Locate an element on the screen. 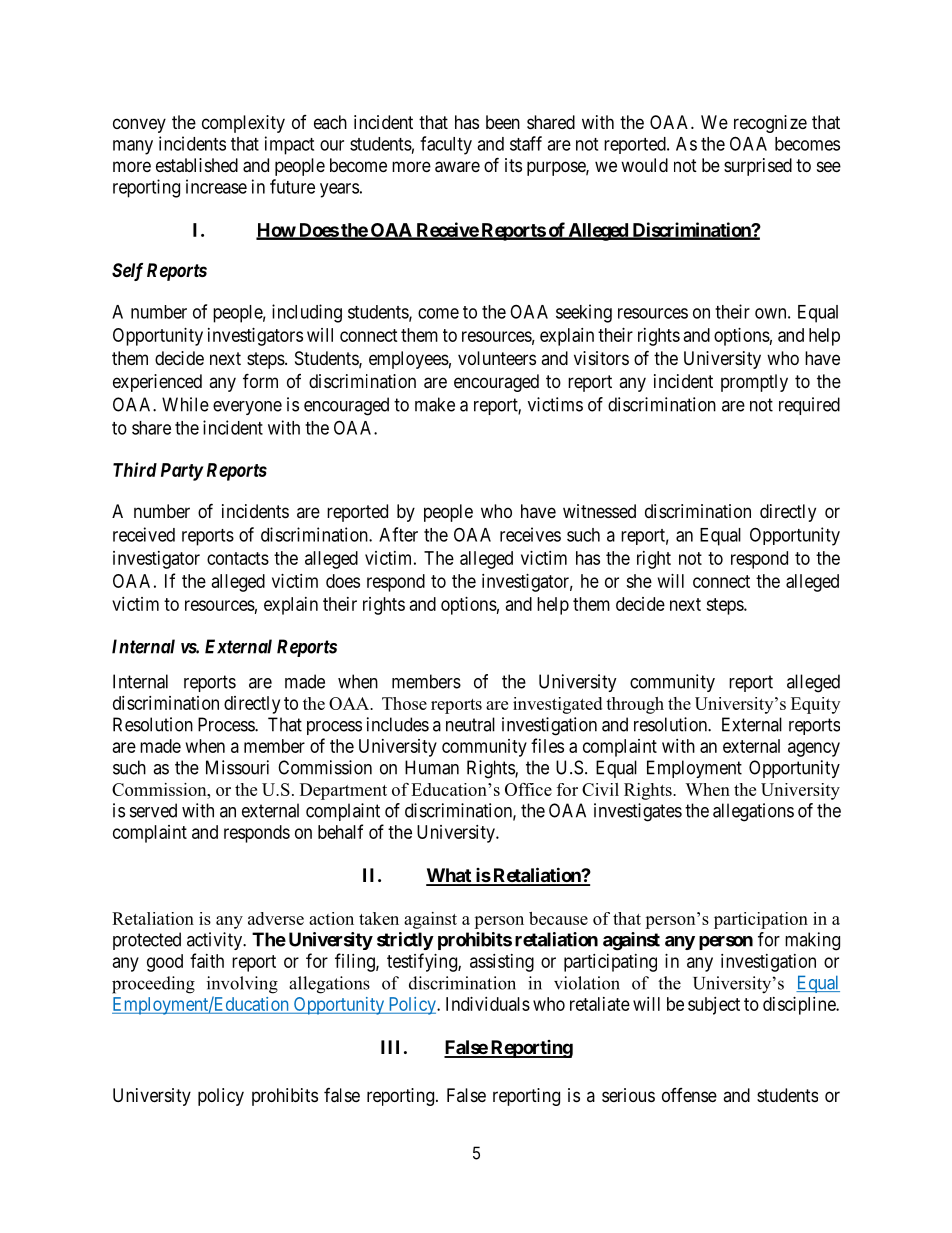 The height and width of the screenshot is (1233, 952). Equity is located at coordinates (815, 705).
